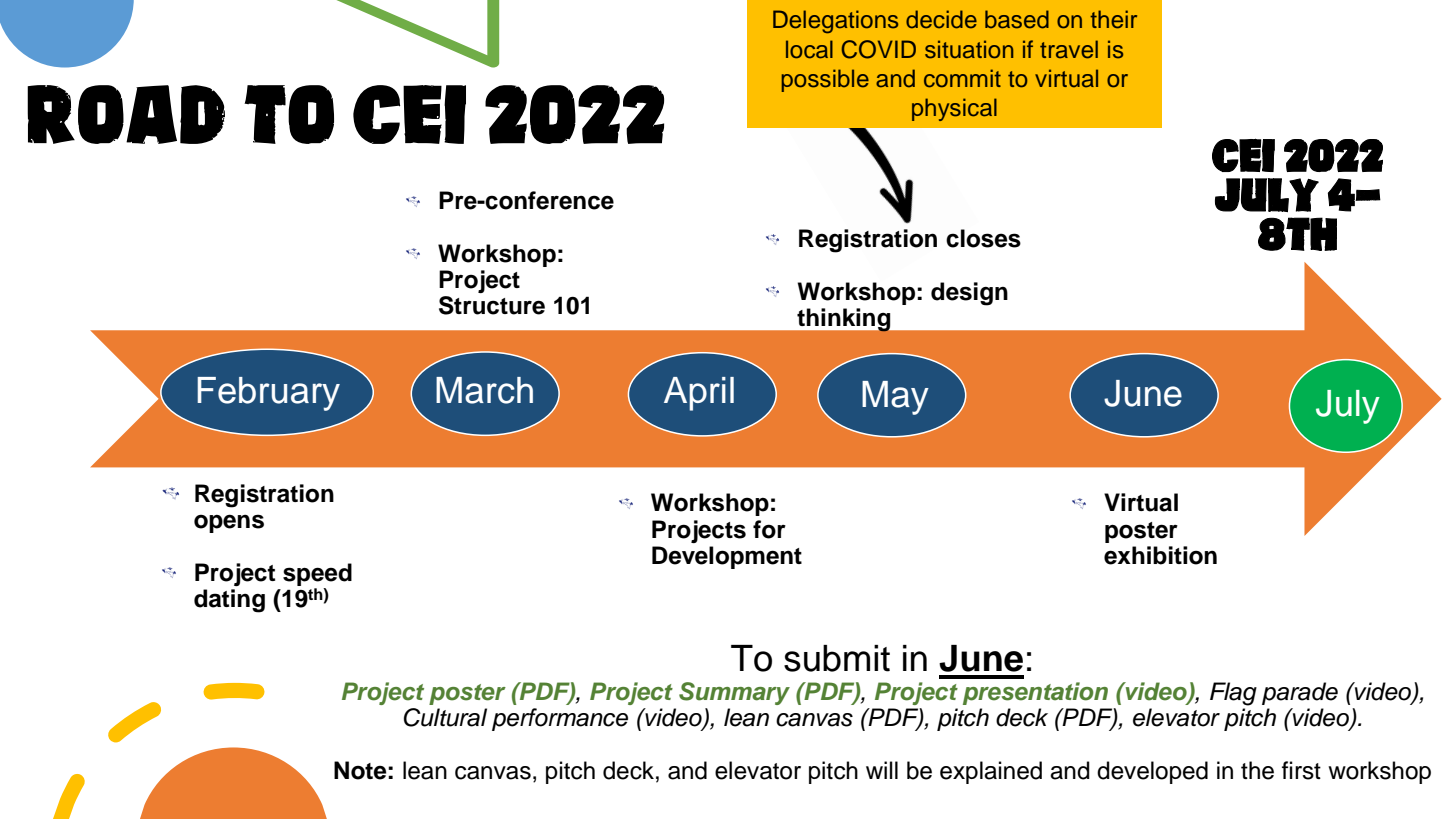 This page has width=1456, height=819. What do you see at coordinates (969, 294) in the page?
I see `design` at bounding box center [969, 294].
